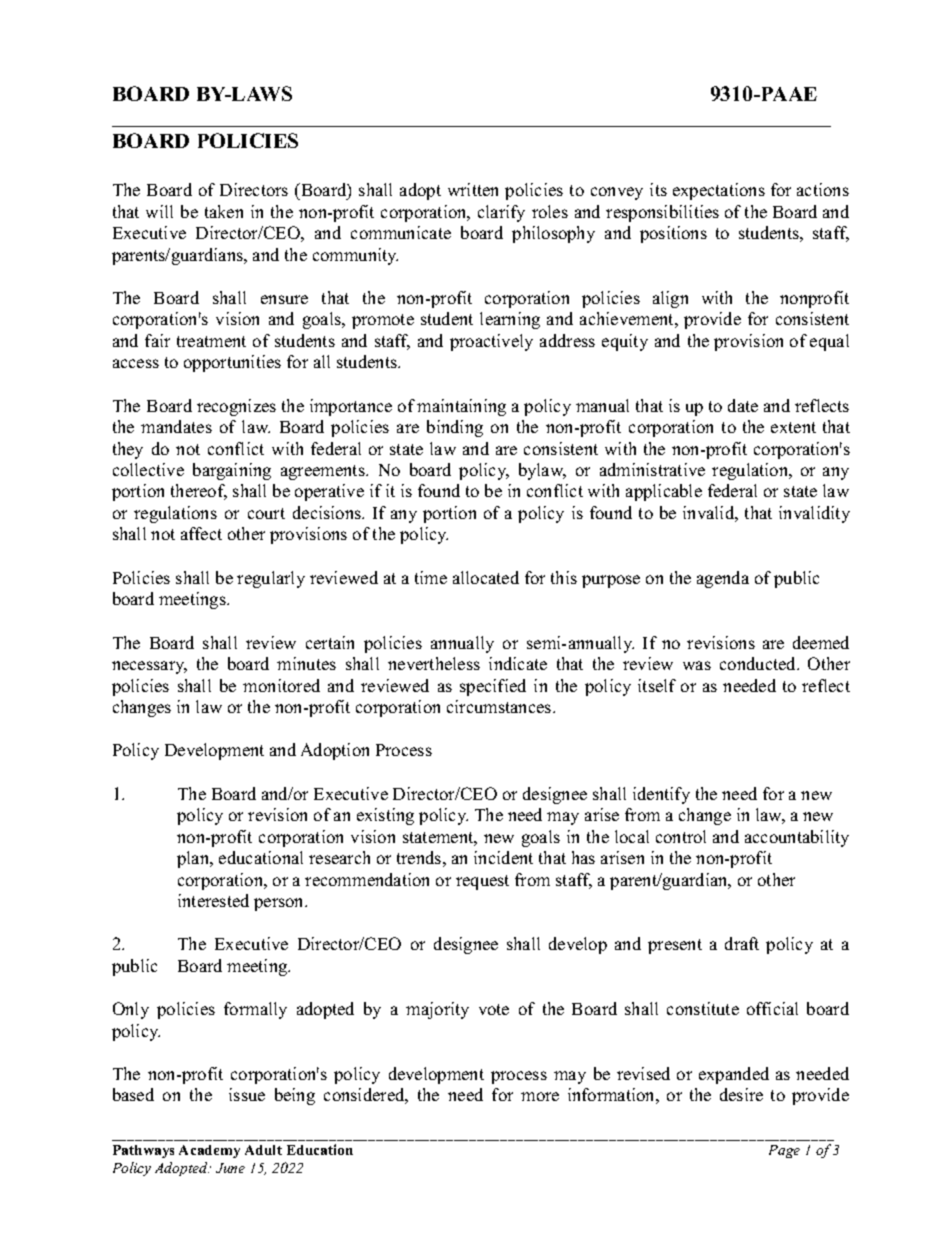  What do you see at coordinates (209, 1151) in the screenshot?
I see `Academy` at bounding box center [209, 1151].
